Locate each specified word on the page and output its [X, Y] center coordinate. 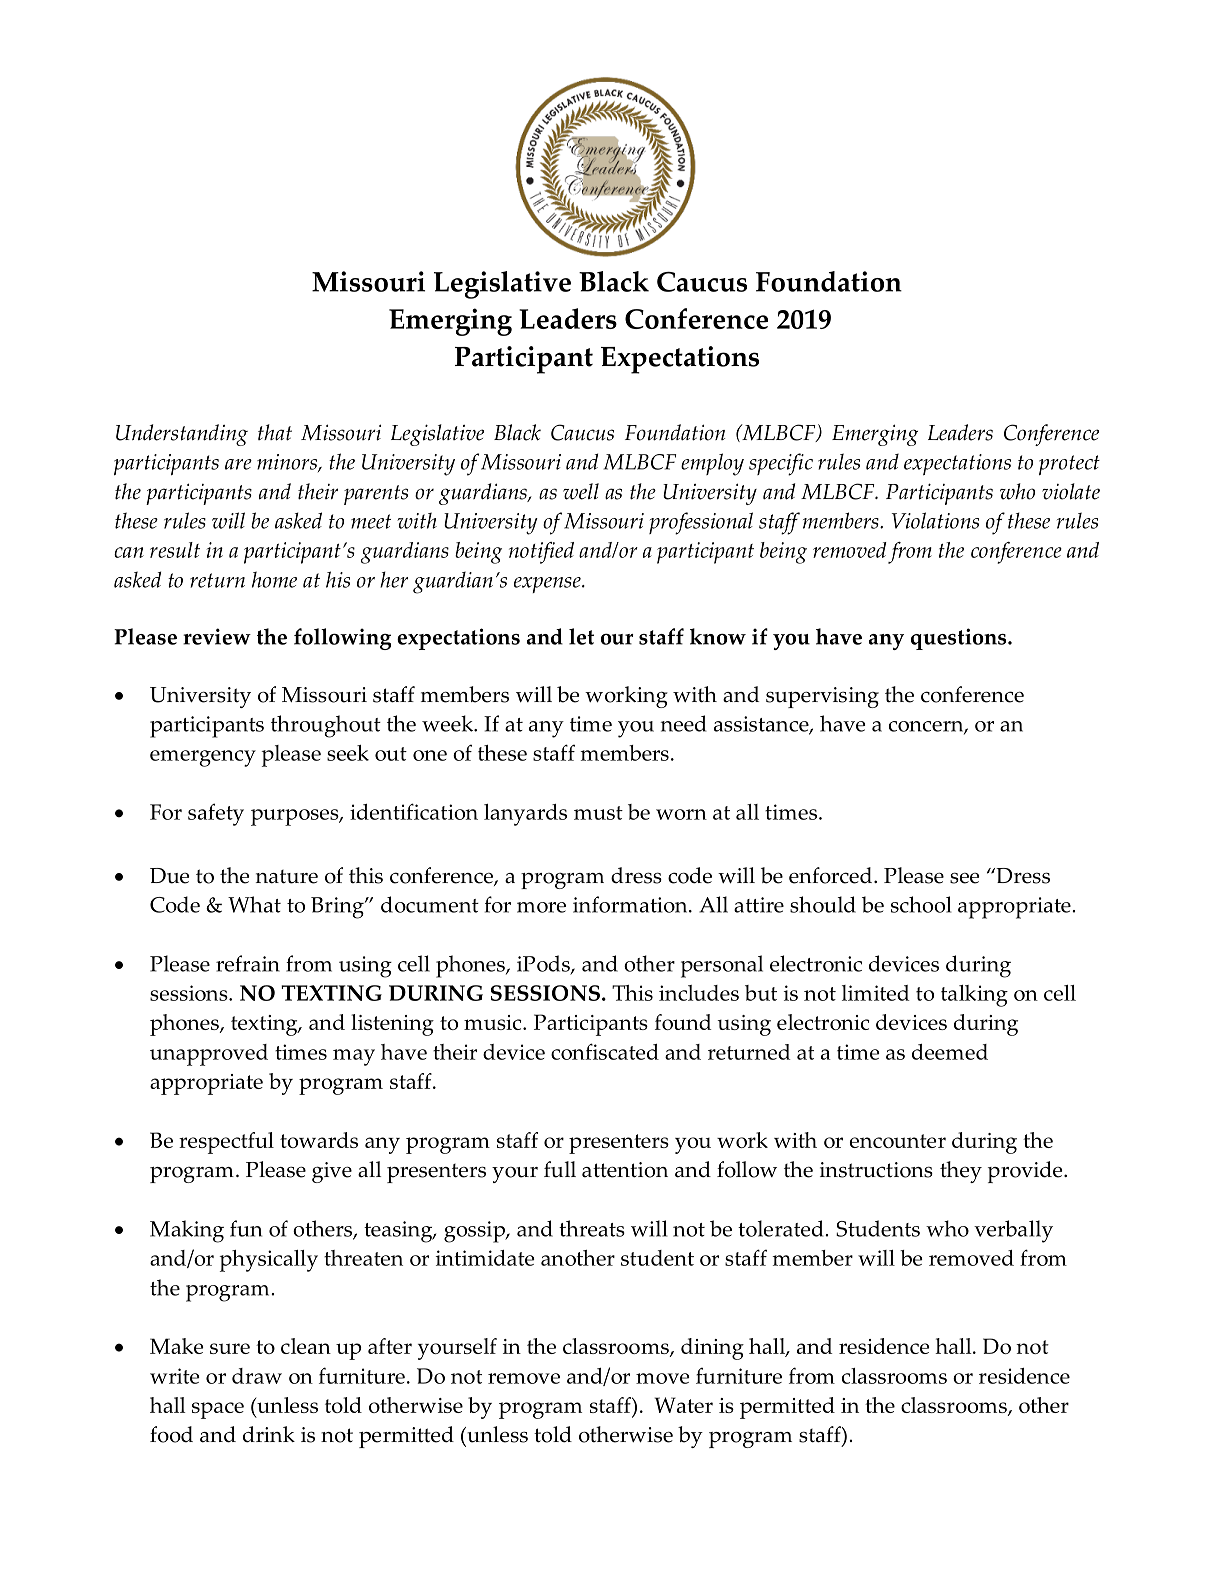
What [254, 904]
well [581, 491]
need [683, 723]
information [631, 904]
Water [684, 1405]
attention [625, 1170]
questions [960, 639]
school [921, 904]
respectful [226, 1143]
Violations [935, 520]
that [275, 432]
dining [712, 1349]
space [218, 1410]
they [961, 1172]
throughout [326, 726]
